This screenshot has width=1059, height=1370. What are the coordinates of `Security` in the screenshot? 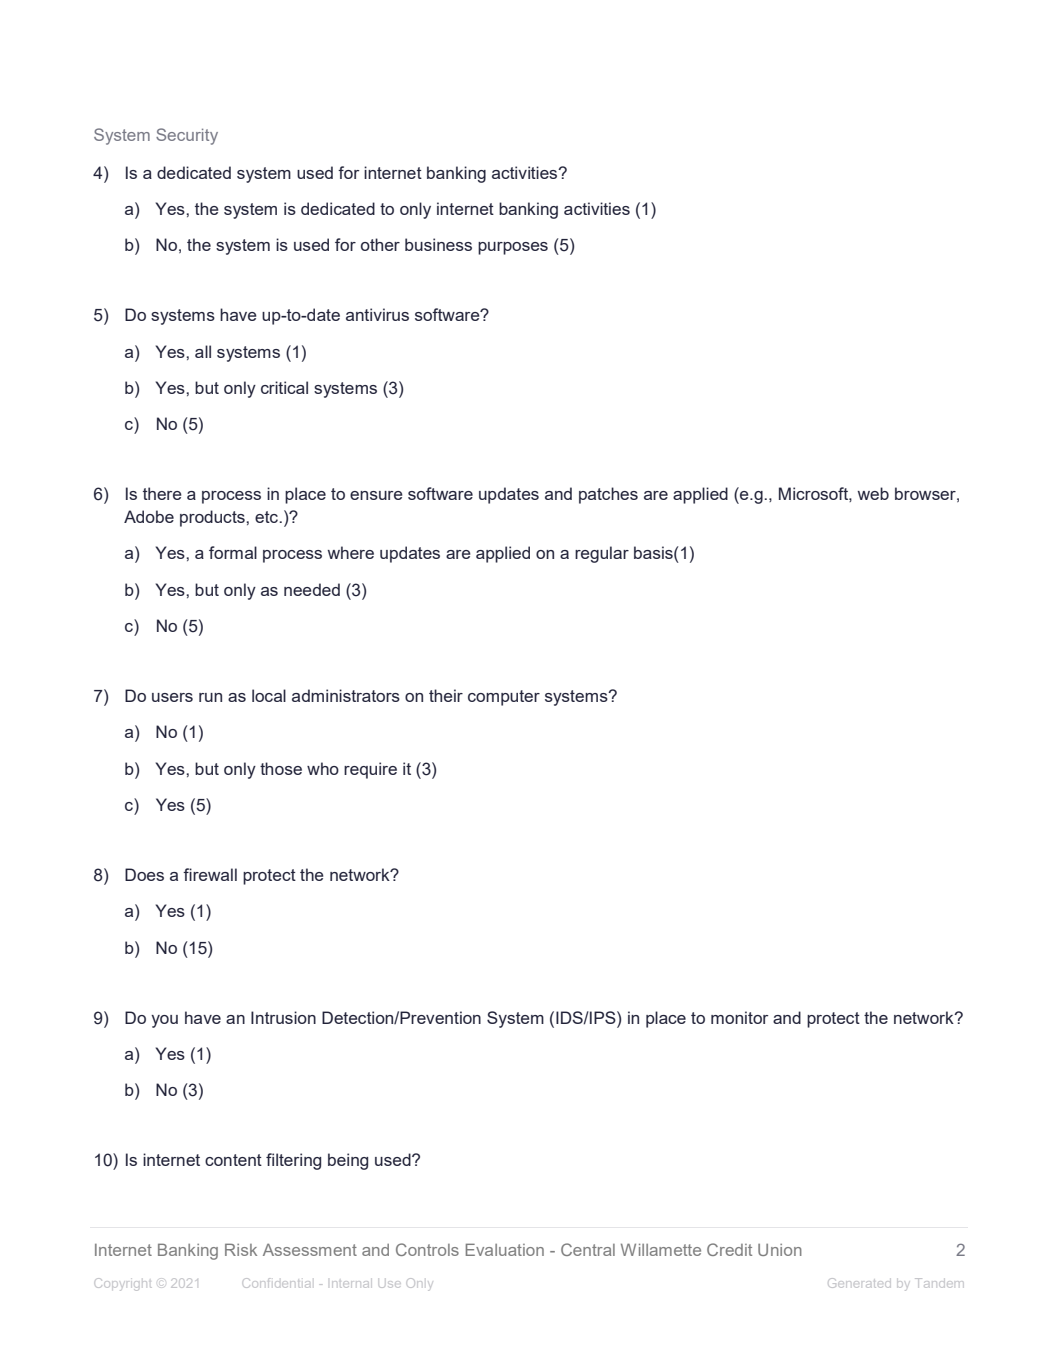 It's located at (187, 136).
